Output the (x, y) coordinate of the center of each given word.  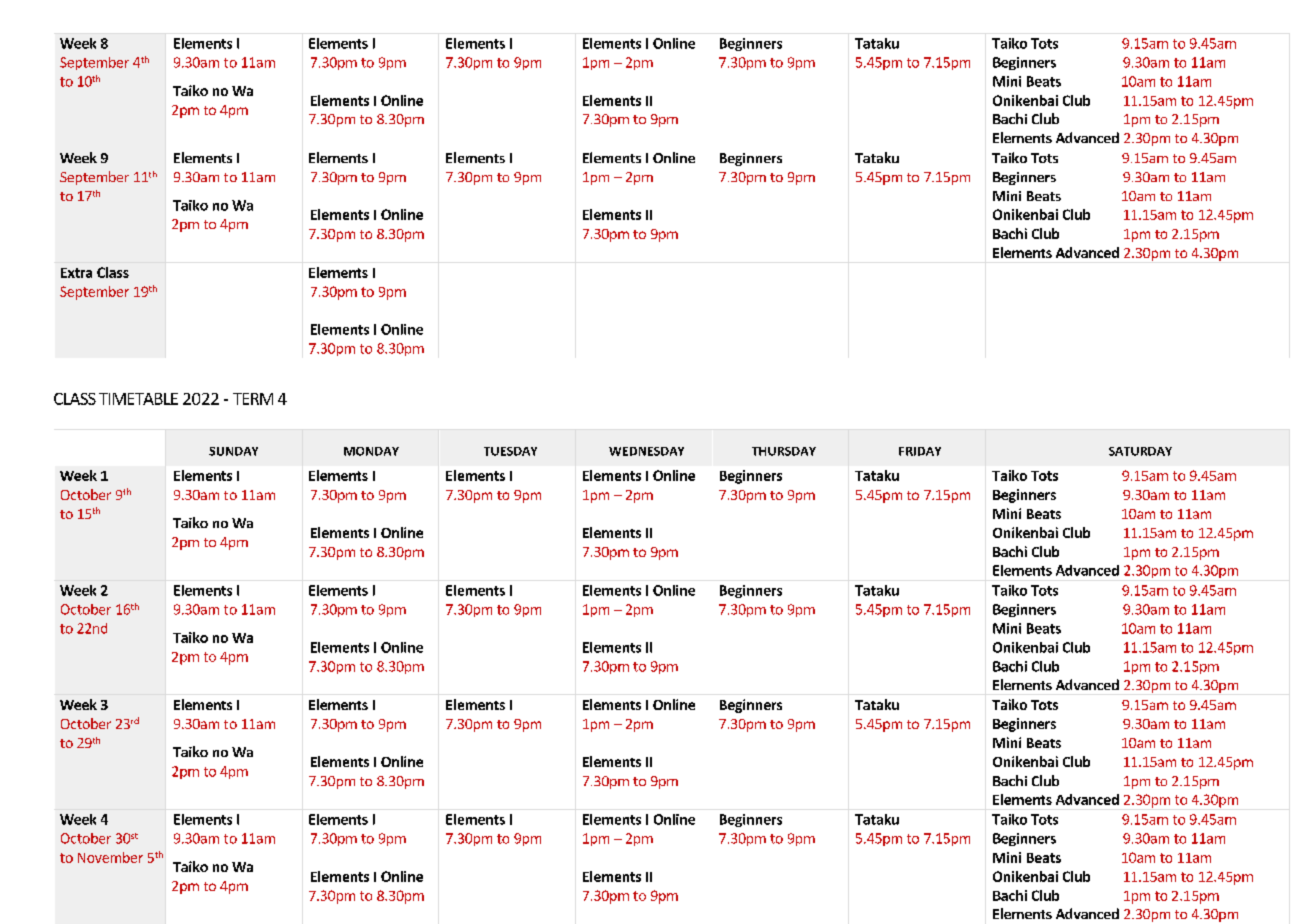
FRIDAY (920, 451)
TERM (253, 399)
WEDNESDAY (646, 451)
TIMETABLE (138, 399)
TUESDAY (510, 451)
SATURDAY (1140, 451)
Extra (76, 273)
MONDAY (371, 451)
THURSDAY (784, 451)
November (110, 857)
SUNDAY (233, 451)
